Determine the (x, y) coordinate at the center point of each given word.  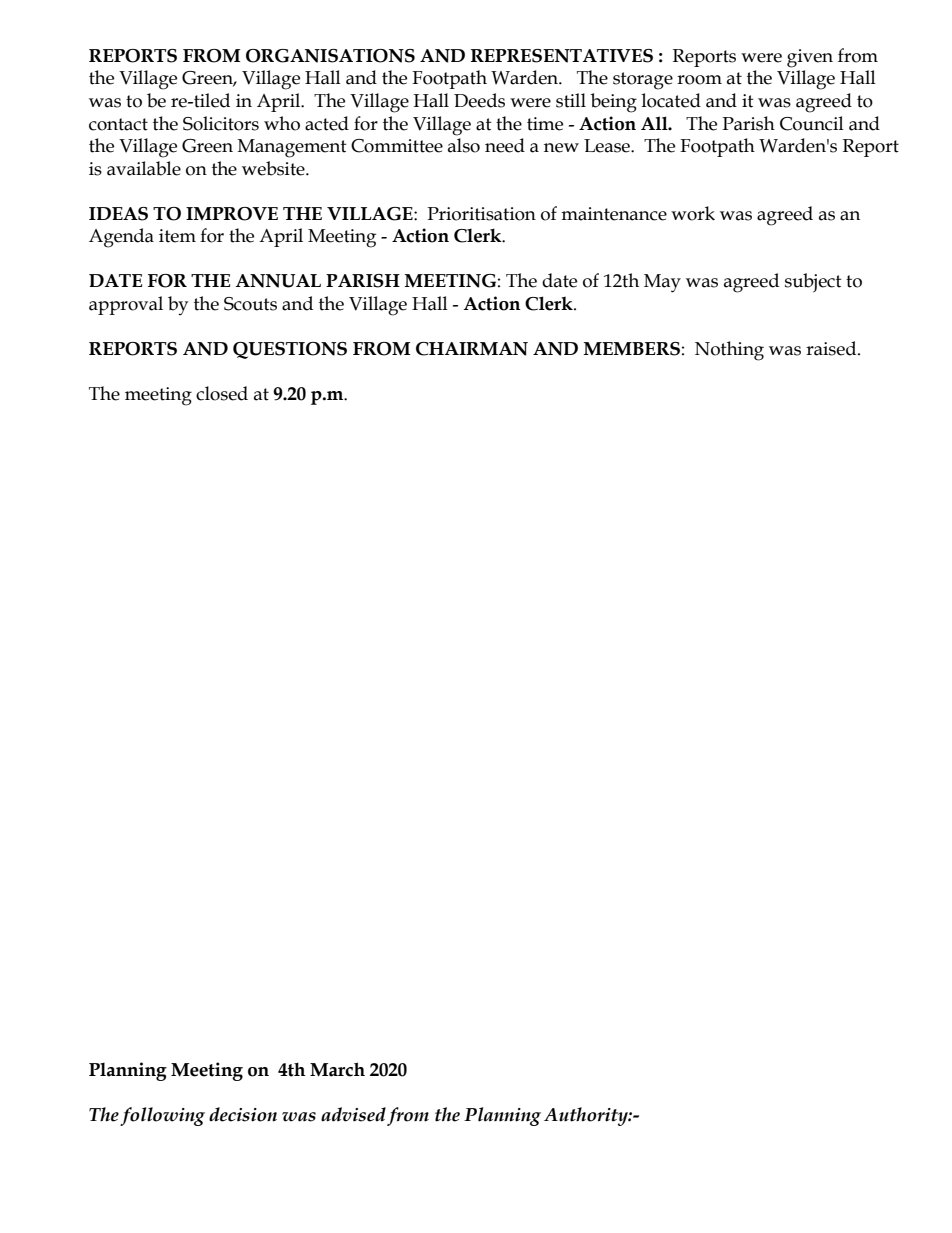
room (699, 80)
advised (353, 1114)
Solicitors (221, 123)
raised (832, 348)
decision (243, 1114)
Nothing (729, 351)
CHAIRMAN (472, 349)
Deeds (479, 100)
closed (222, 393)
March (337, 1069)
